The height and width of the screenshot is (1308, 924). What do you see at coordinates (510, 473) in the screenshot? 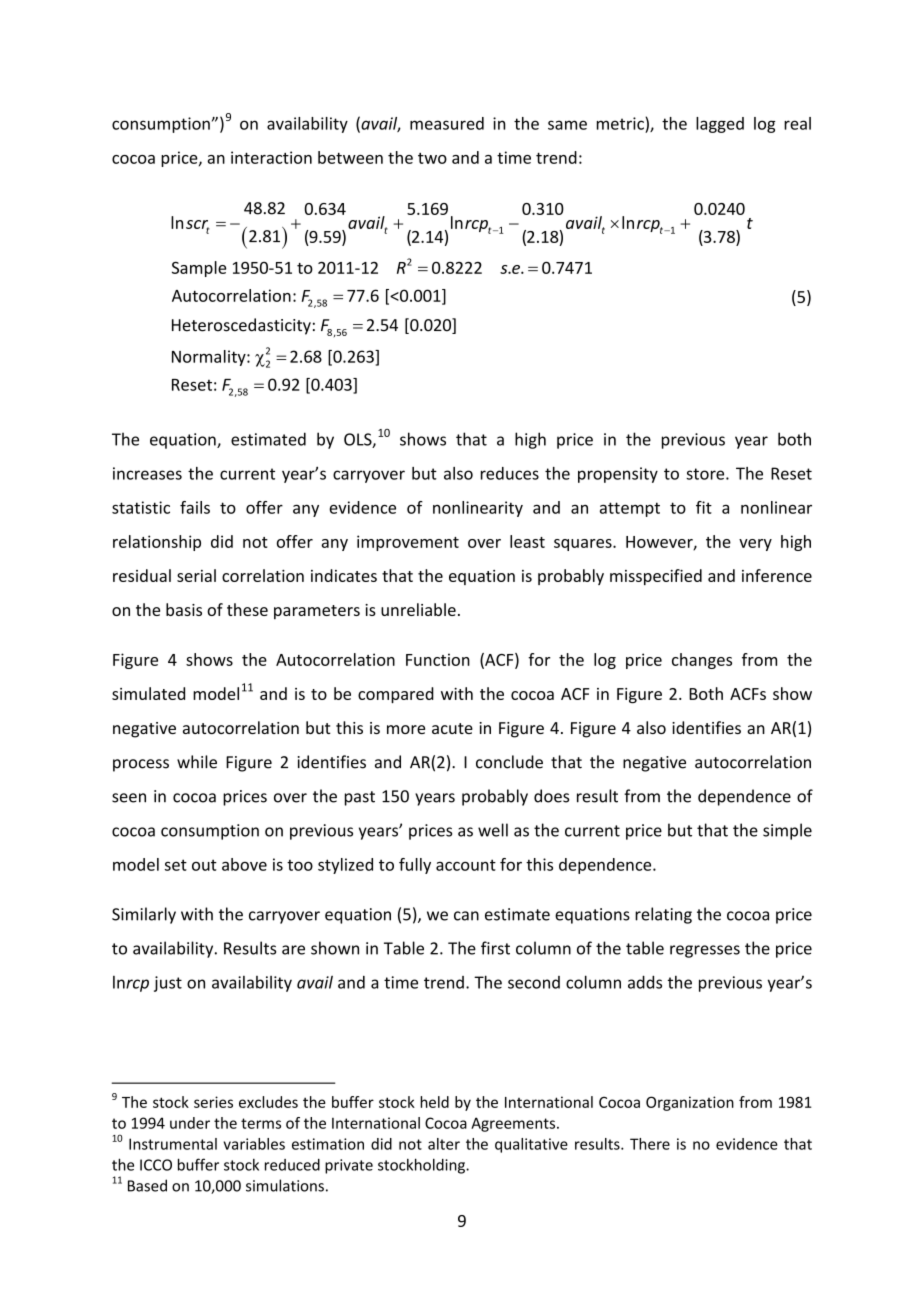
I see `reduces` at bounding box center [510, 473].
